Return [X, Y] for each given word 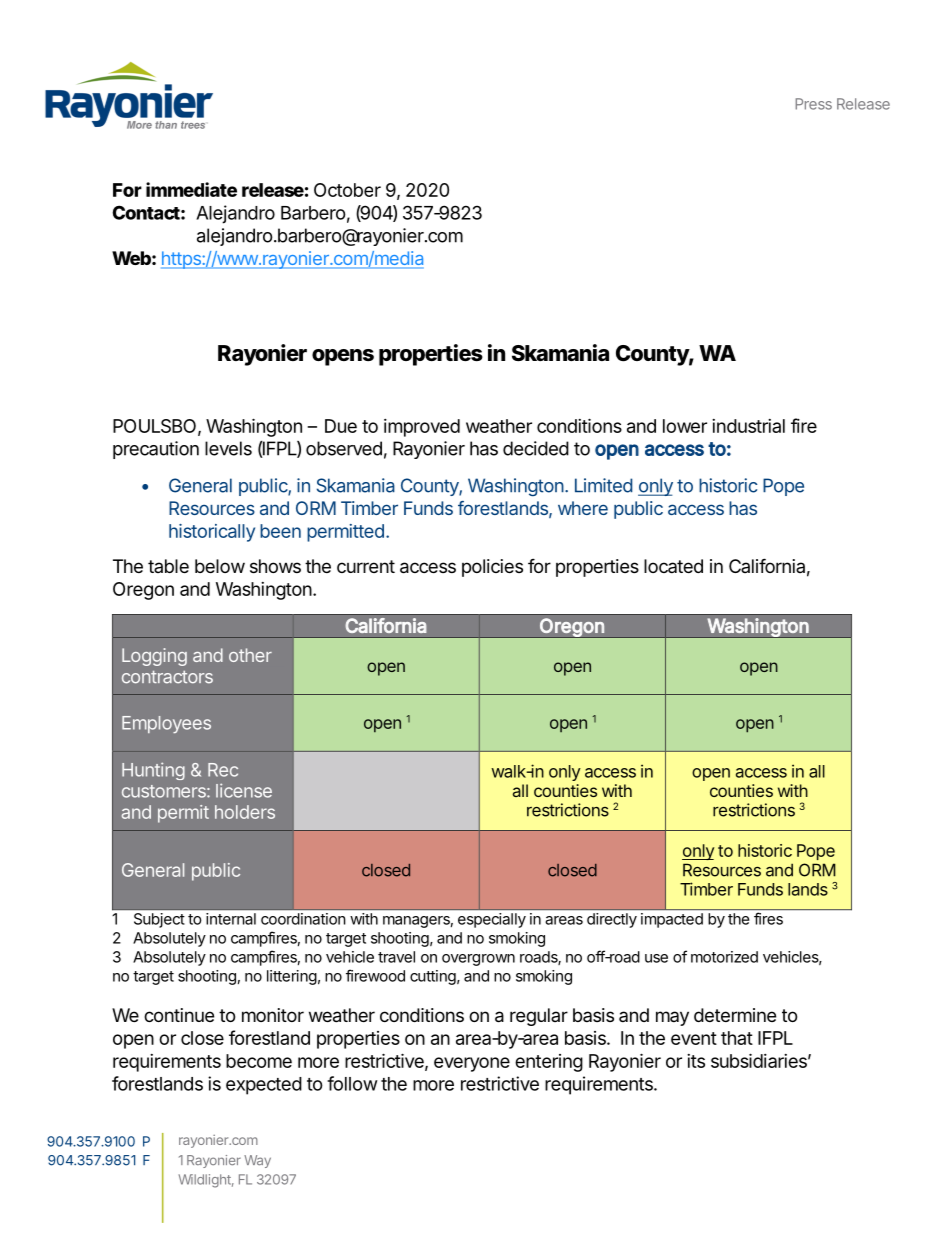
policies [492, 568]
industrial [748, 426]
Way [257, 1161]
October [347, 190]
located [673, 566]
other [250, 655]
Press [813, 104]
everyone [472, 1064]
